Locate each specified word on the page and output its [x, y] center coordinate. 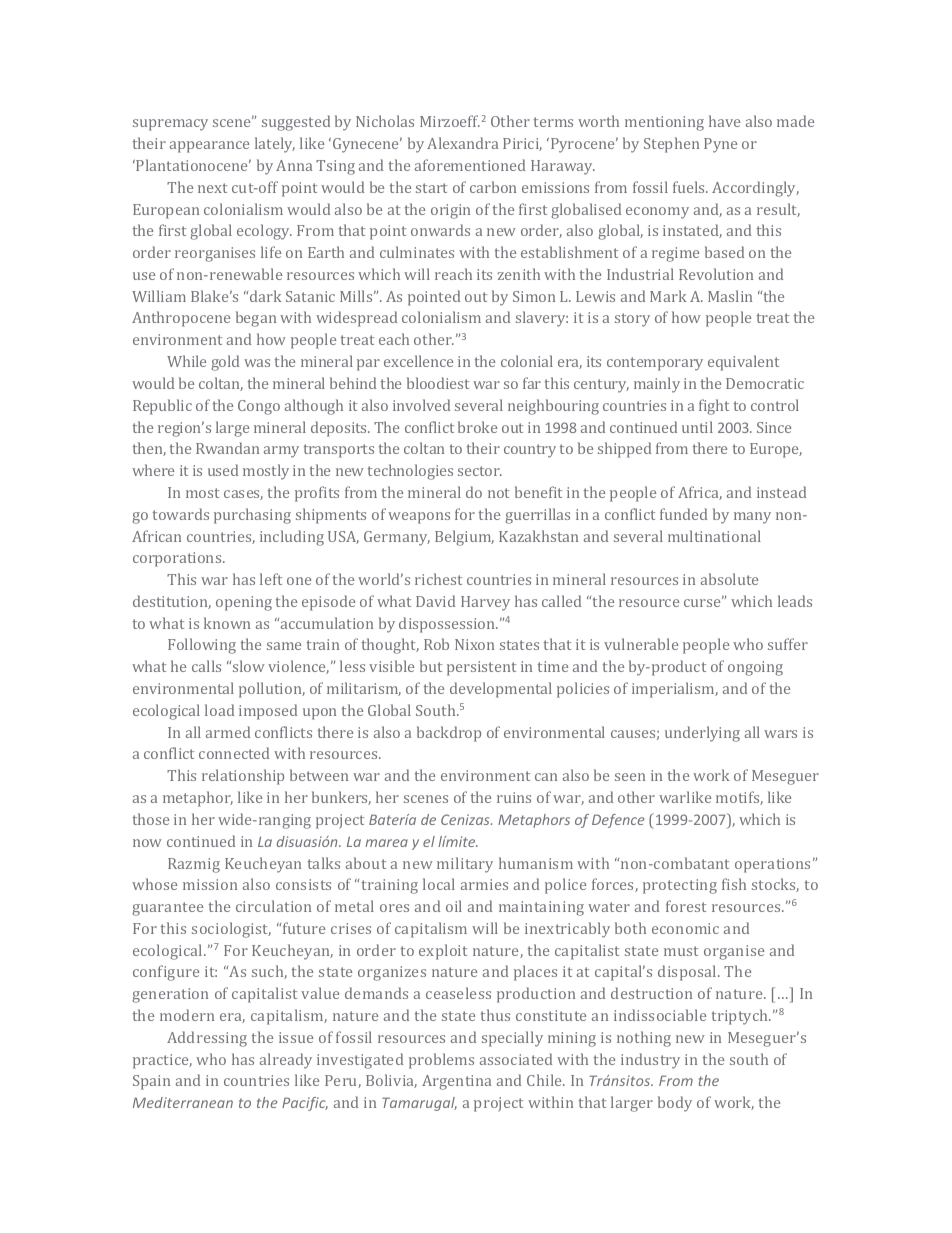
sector [480, 471]
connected [234, 753]
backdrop [449, 734]
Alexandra [462, 143]
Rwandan [227, 448]
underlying [702, 734]
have [724, 121]
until [697, 427]
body [675, 1104]
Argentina [456, 1082]
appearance [209, 147]
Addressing [207, 1039]
